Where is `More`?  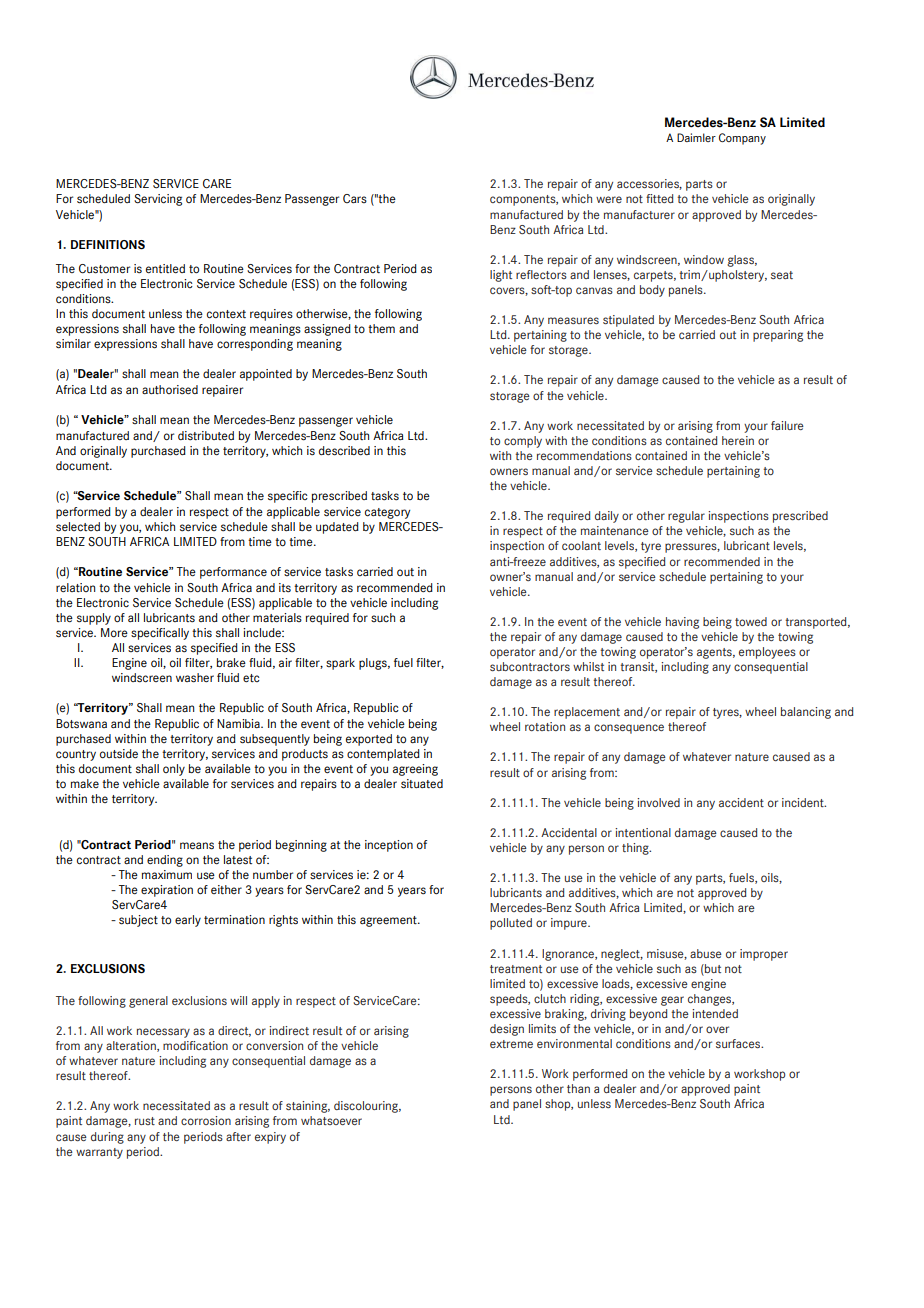 More is located at coordinates (114, 633).
